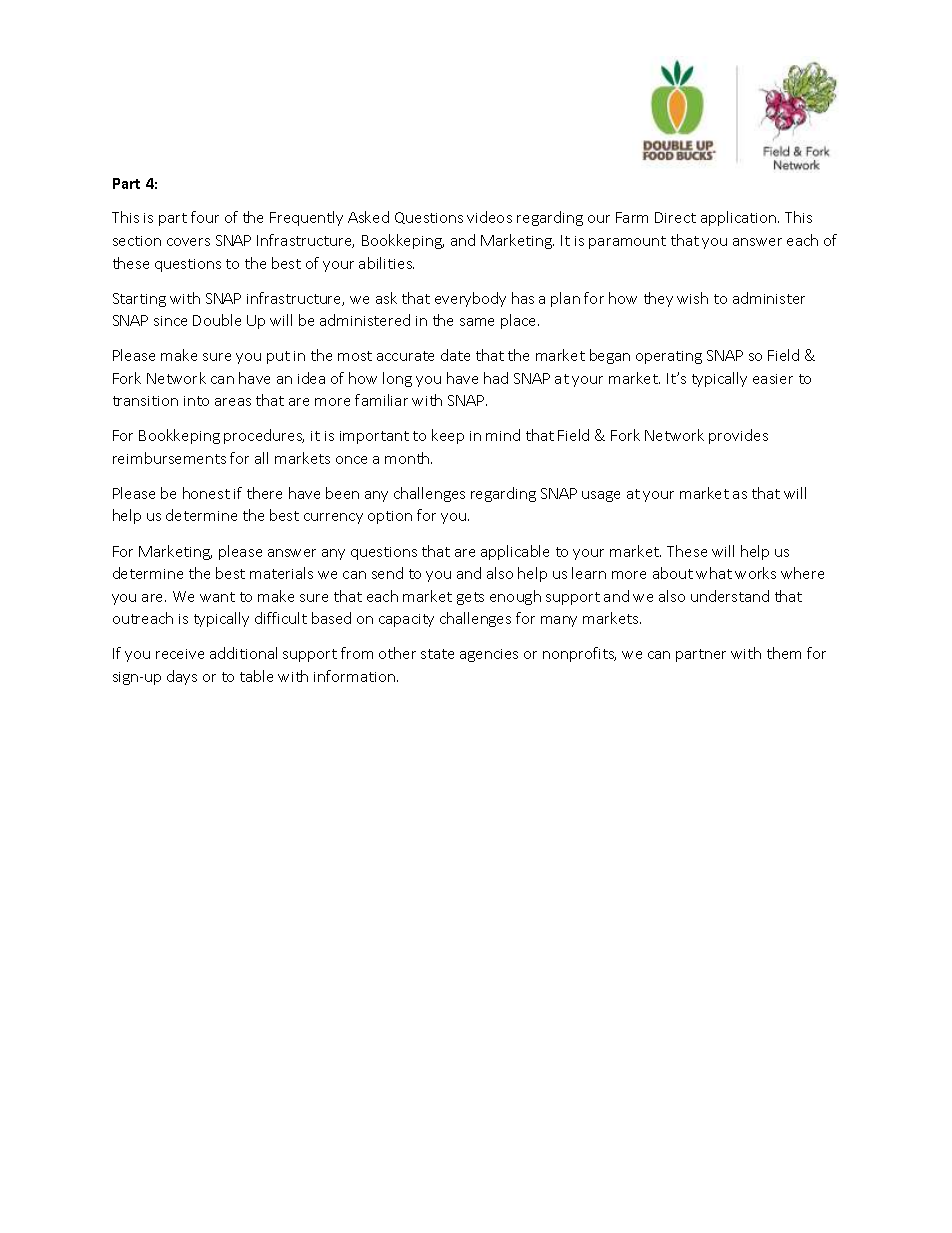  I want to click on Double, so click(217, 320).
